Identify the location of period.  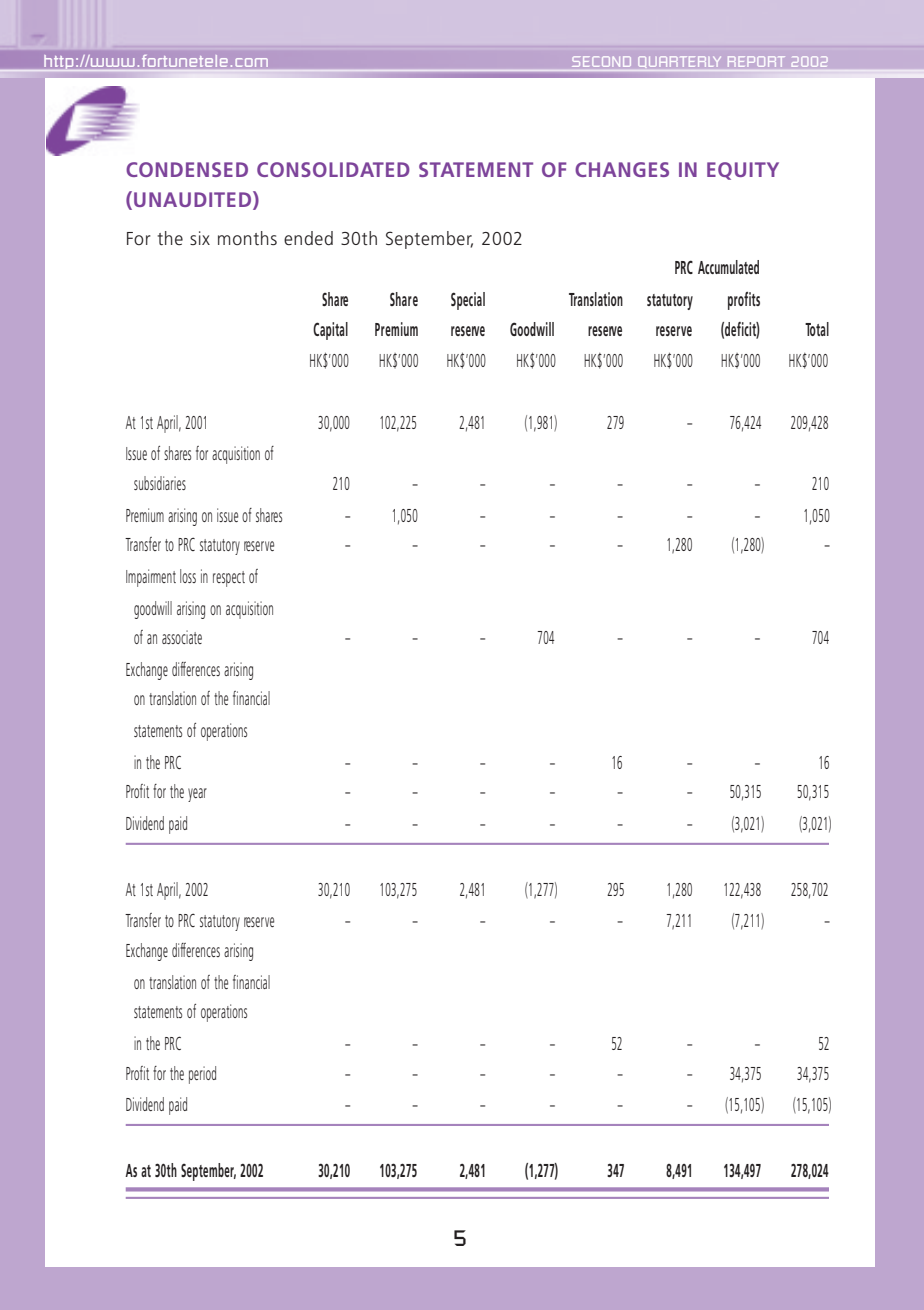
(202, 1075).
